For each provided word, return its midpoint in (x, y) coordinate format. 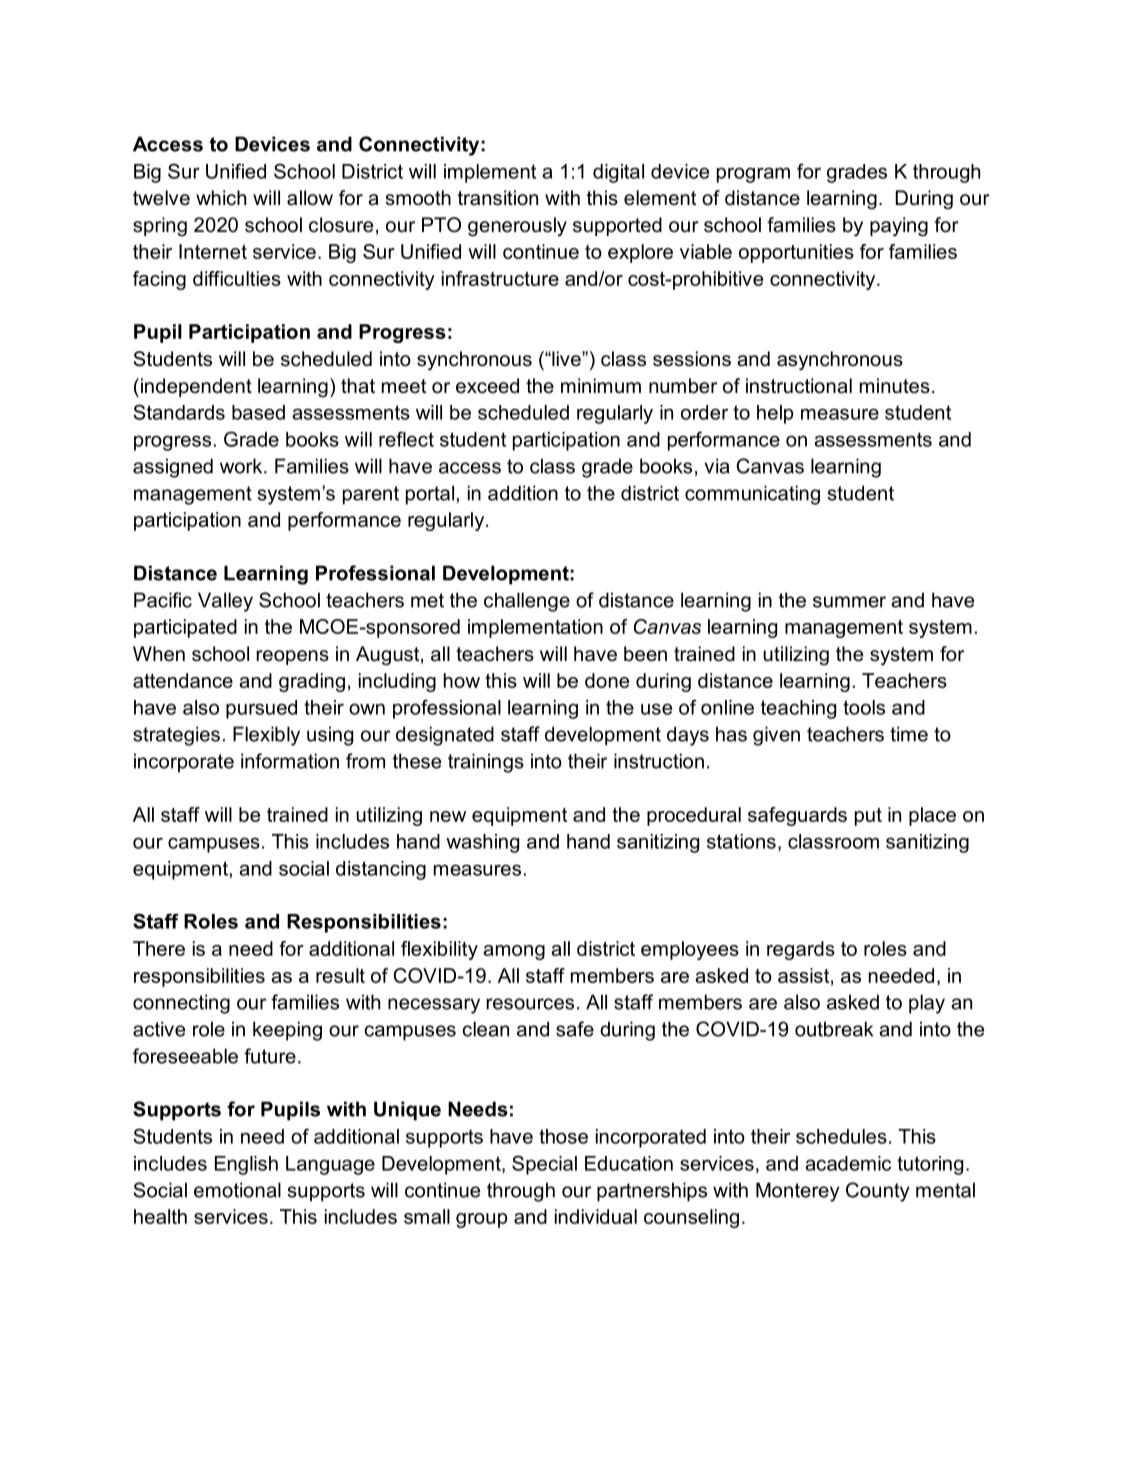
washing (482, 843)
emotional (237, 1190)
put (868, 817)
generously (517, 227)
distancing (381, 870)
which (221, 198)
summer (849, 602)
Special (544, 1165)
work (242, 466)
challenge (527, 602)
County (877, 1192)
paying (899, 227)
